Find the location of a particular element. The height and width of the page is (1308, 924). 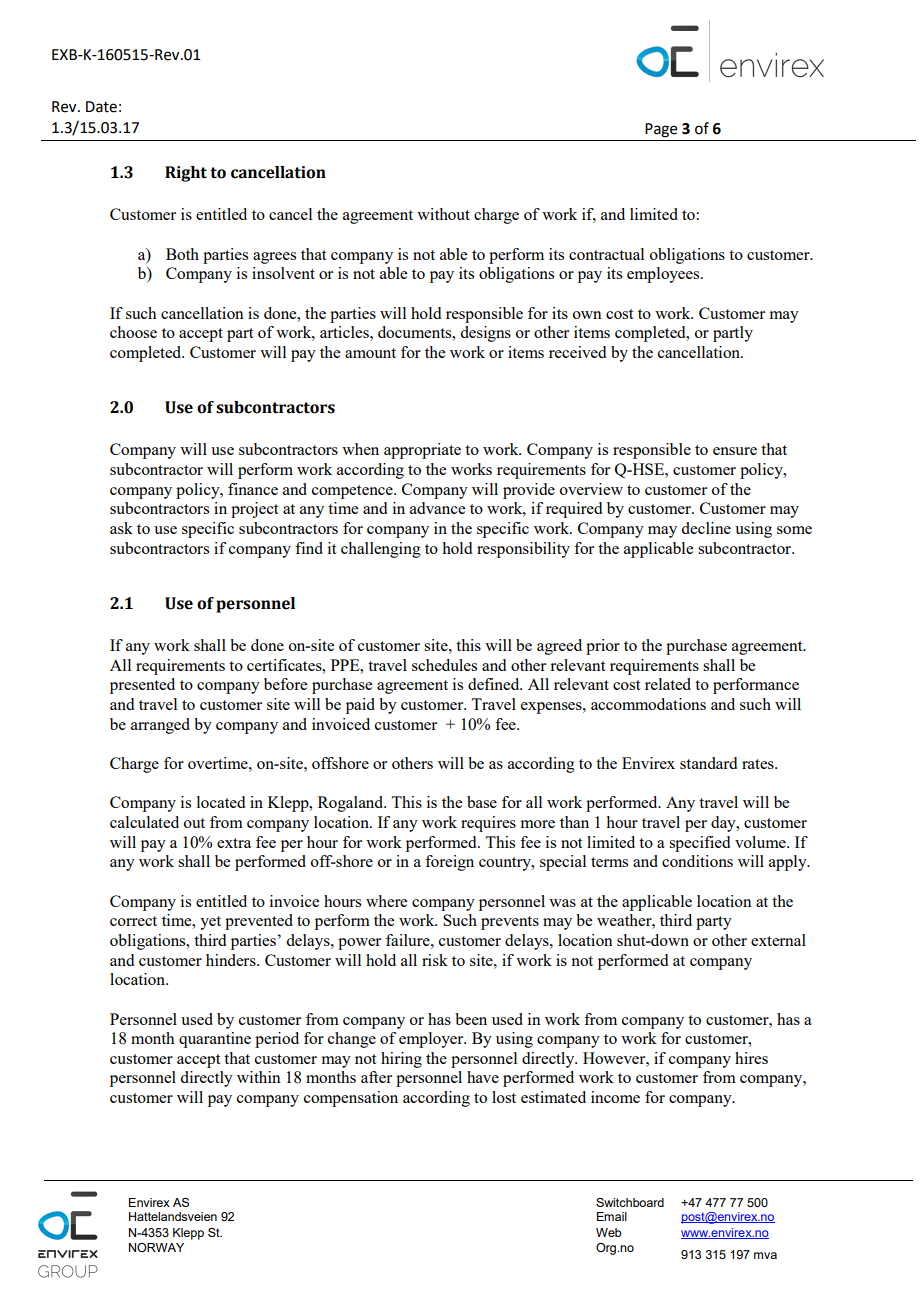

Page is located at coordinates (661, 130).
